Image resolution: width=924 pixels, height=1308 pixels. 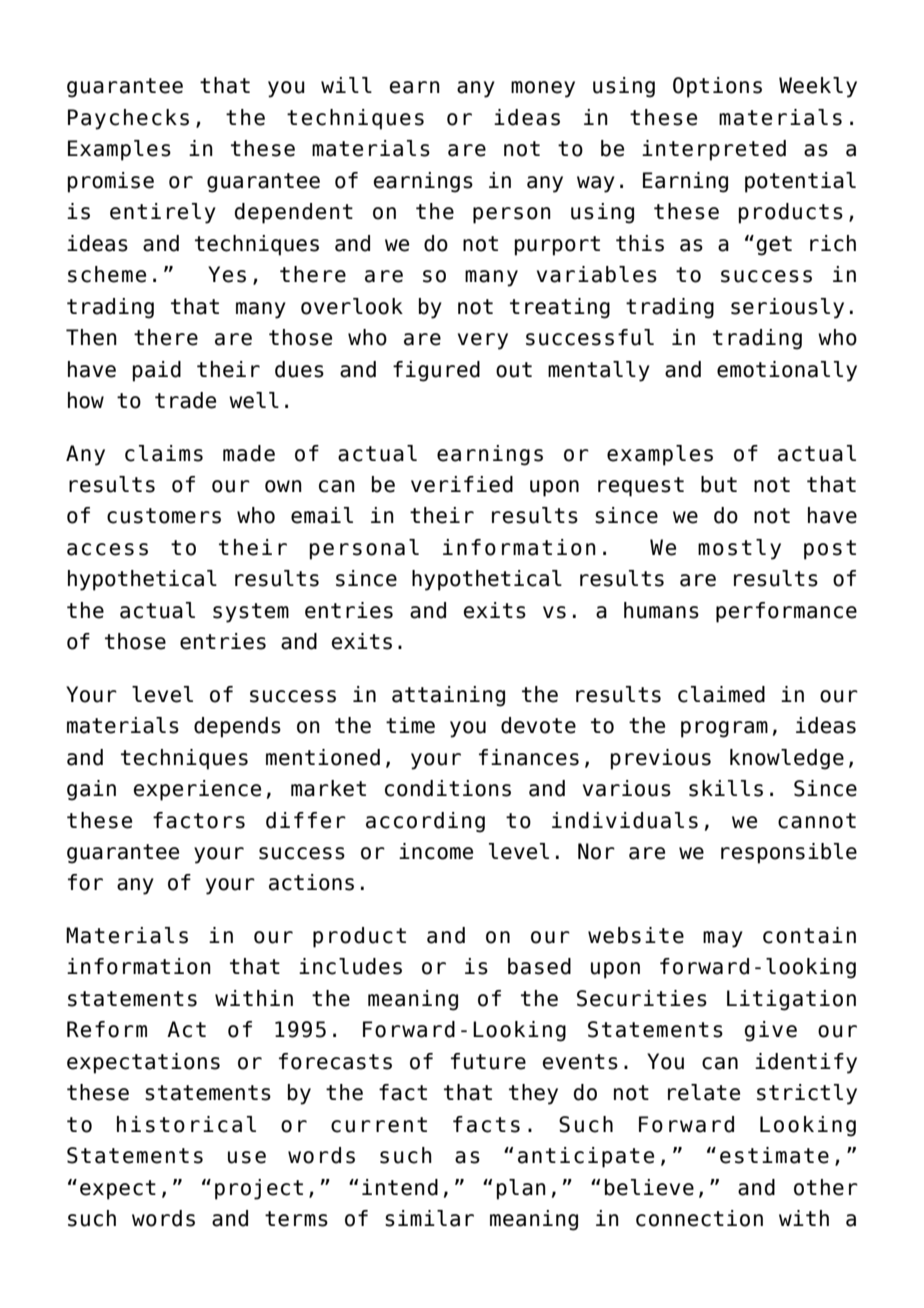 What do you see at coordinates (429, 1218) in the page?
I see `similar` at bounding box center [429, 1218].
